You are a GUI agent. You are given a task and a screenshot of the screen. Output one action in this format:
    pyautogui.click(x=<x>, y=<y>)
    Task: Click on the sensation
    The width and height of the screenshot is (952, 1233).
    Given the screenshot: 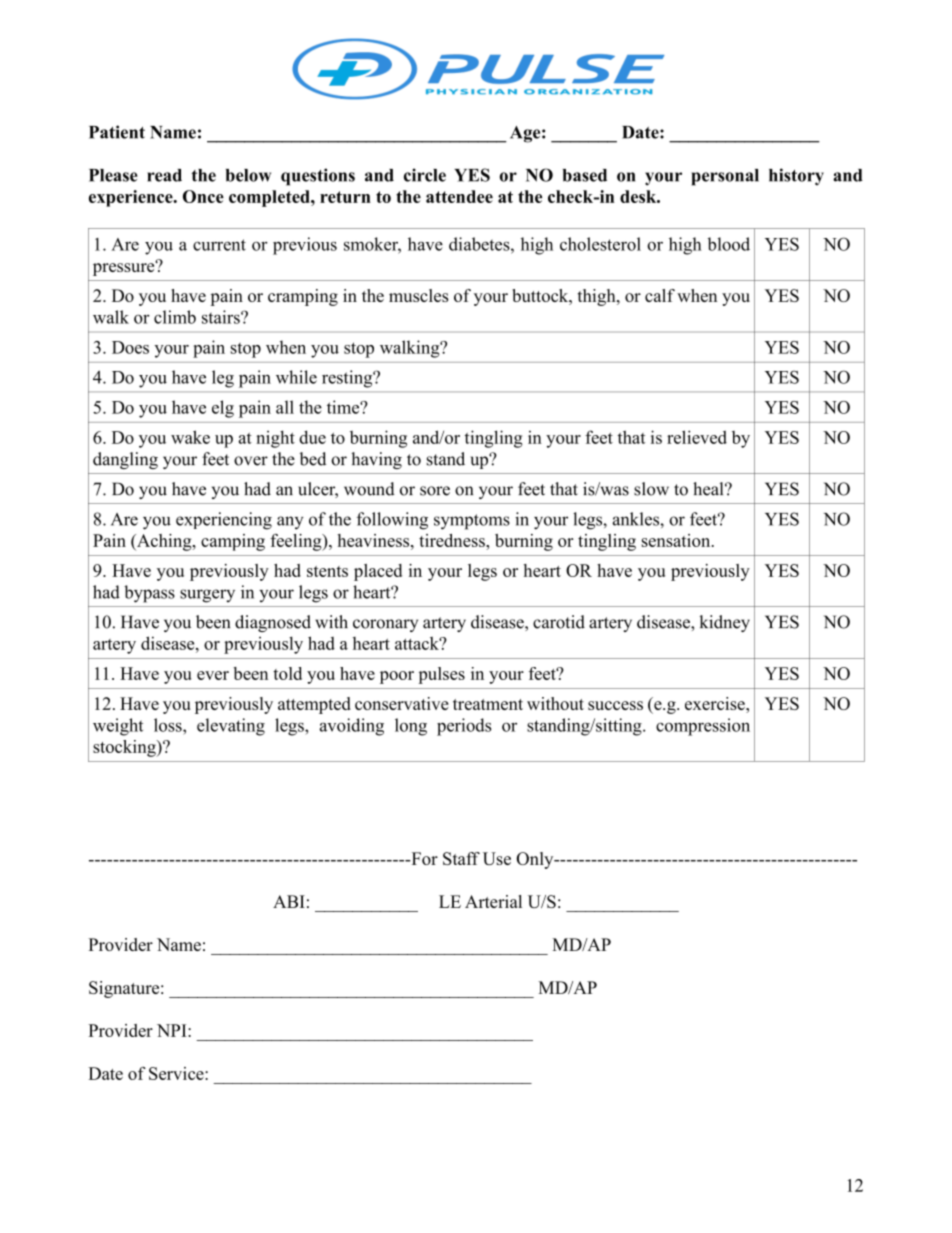 What is the action you would take?
    pyautogui.click(x=677, y=540)
